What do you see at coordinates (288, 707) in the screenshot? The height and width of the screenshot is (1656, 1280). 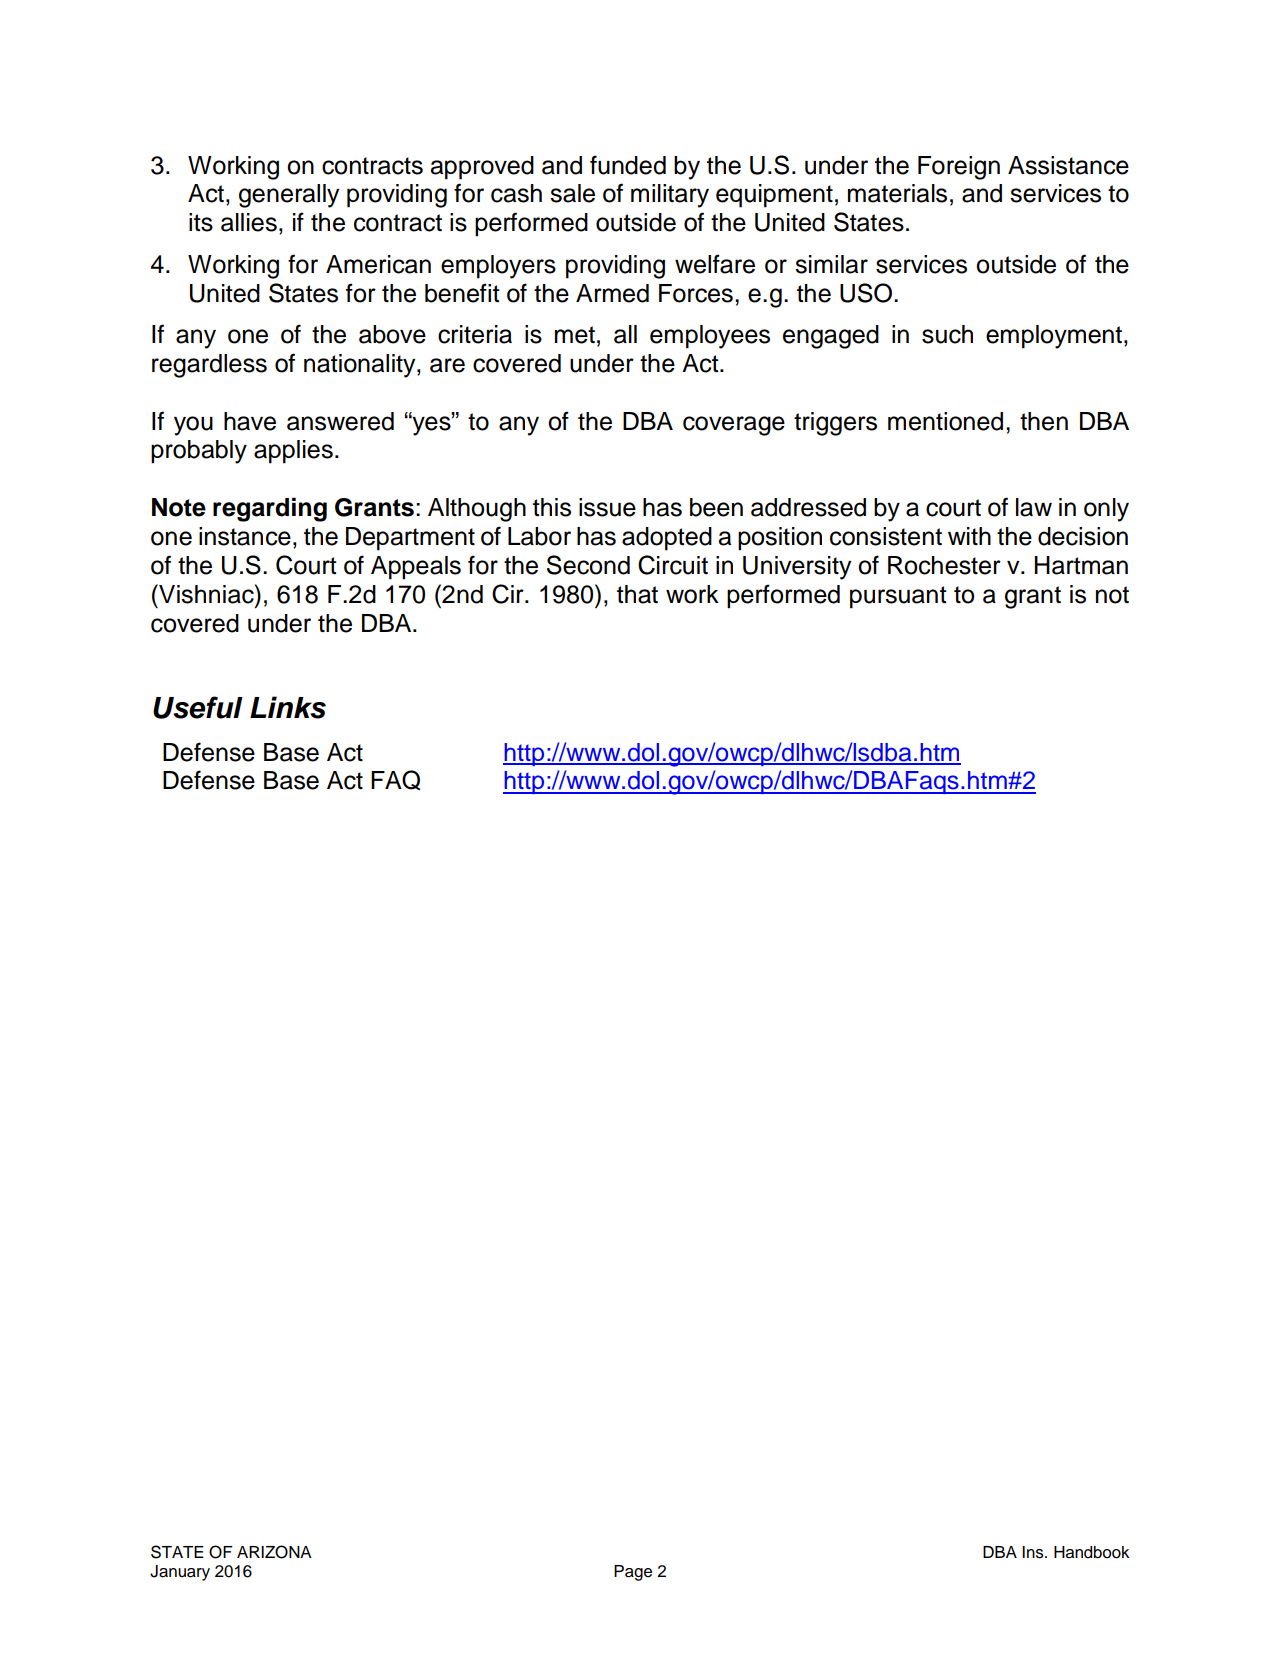 I see `Links` at bounding box center [288, 707].
